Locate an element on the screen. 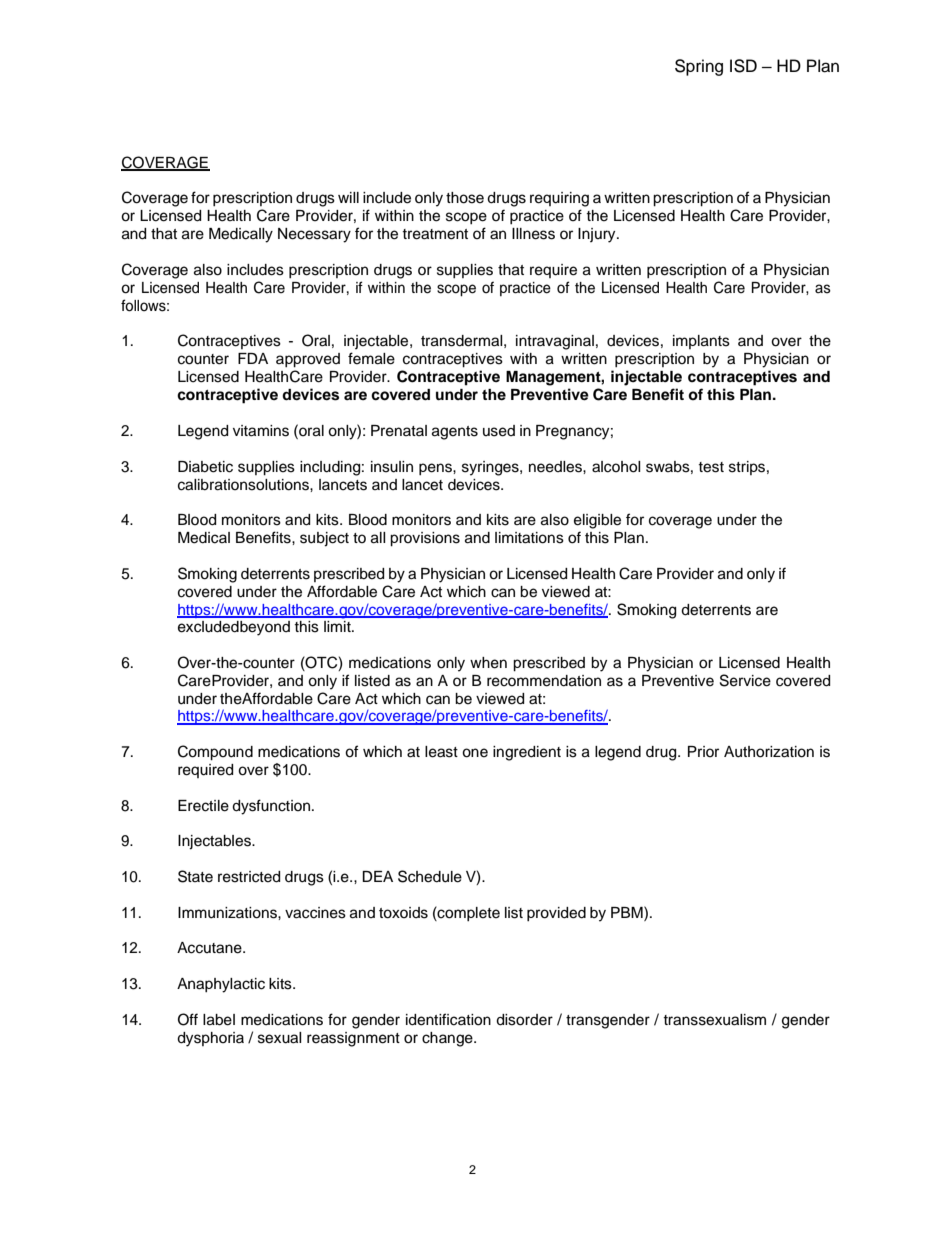 This screenshot has width=952, height=1233. identification is located at coordinates (448, 1019).
